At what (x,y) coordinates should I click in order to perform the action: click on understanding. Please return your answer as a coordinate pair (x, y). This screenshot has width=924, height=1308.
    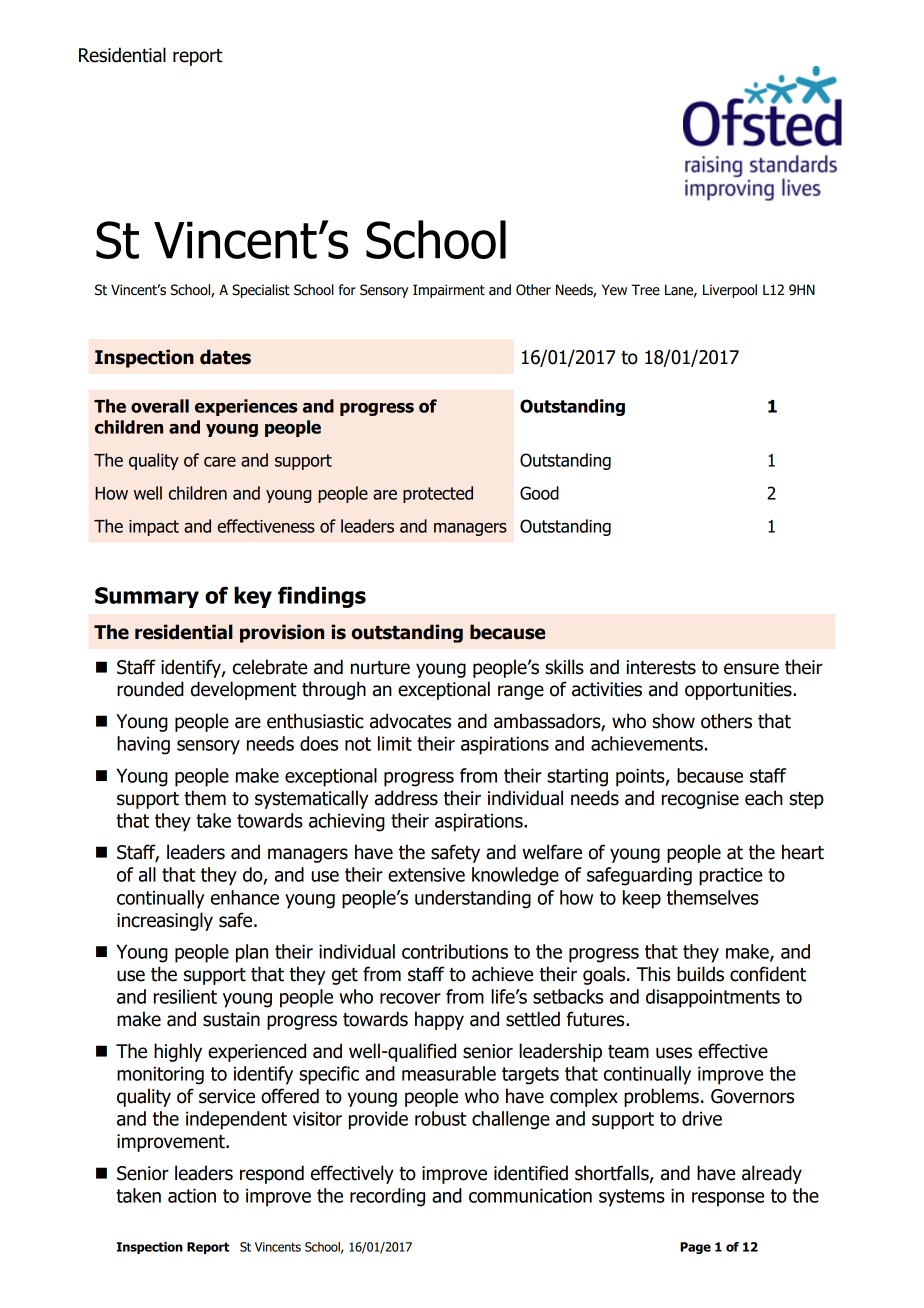
    Looking at the image, I should click on (473, 899).
